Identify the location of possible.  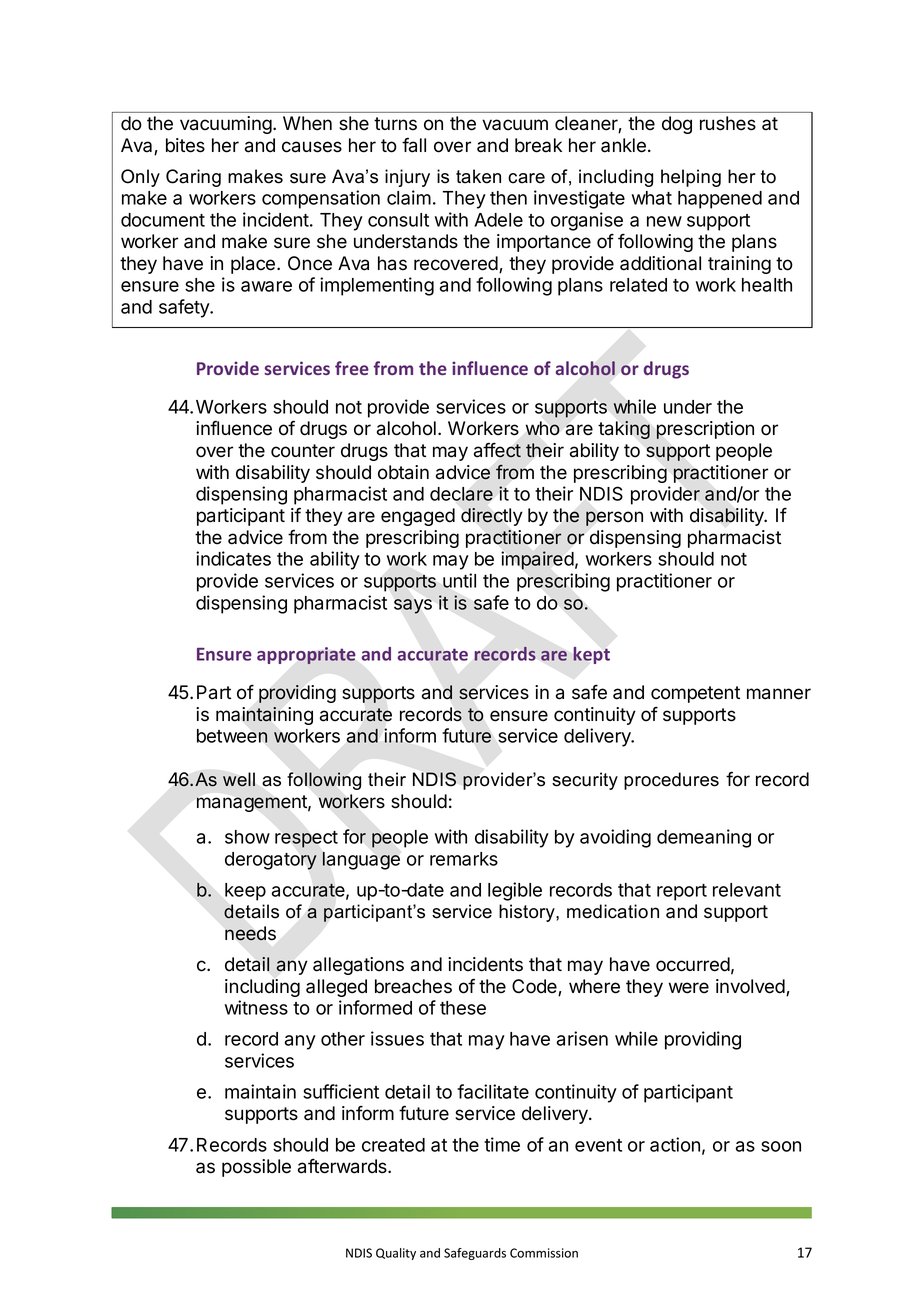
(256, 1168).
